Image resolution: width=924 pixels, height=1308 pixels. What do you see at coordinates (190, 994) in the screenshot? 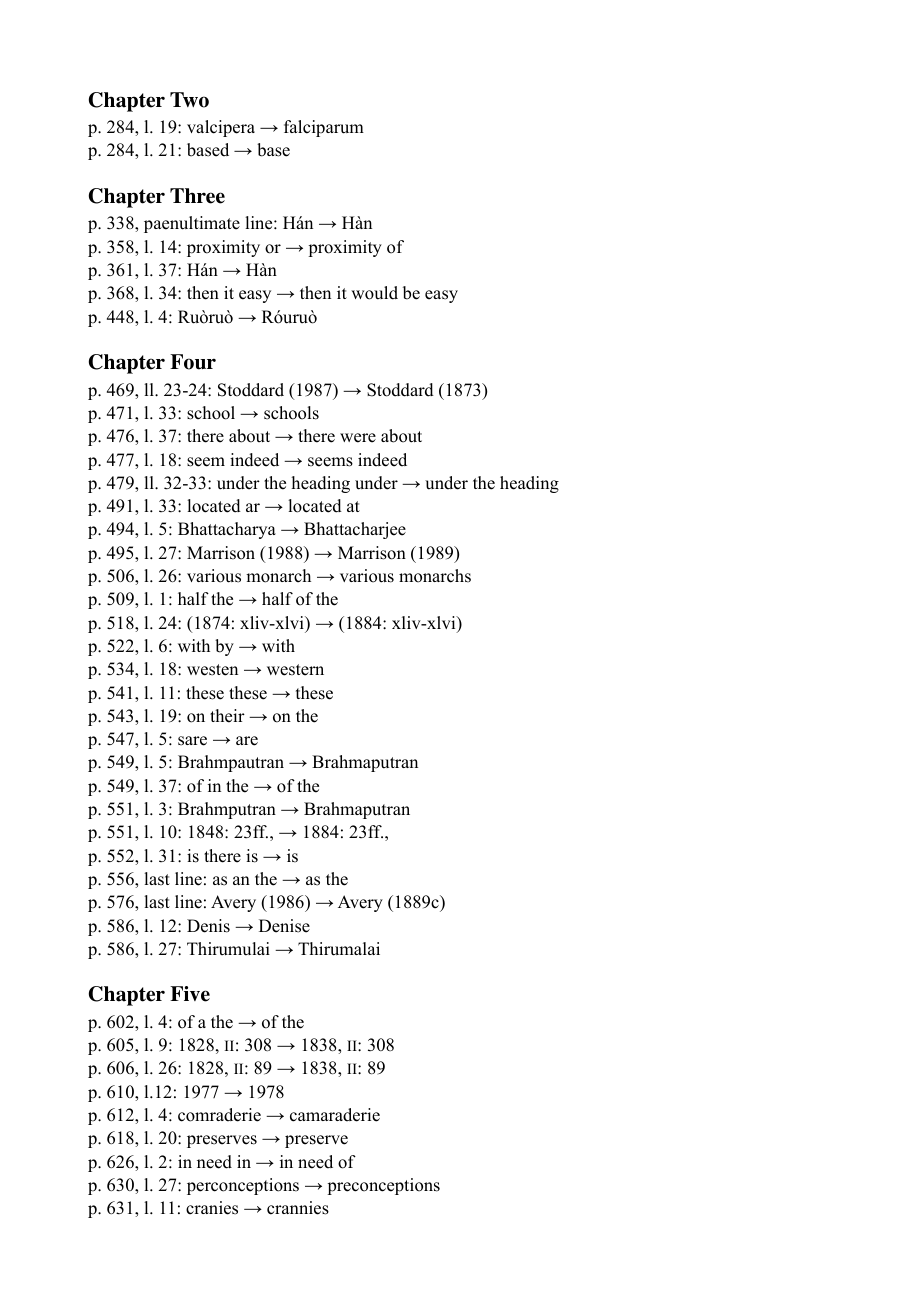
I see `Five` at bounding box center [190, 994].
